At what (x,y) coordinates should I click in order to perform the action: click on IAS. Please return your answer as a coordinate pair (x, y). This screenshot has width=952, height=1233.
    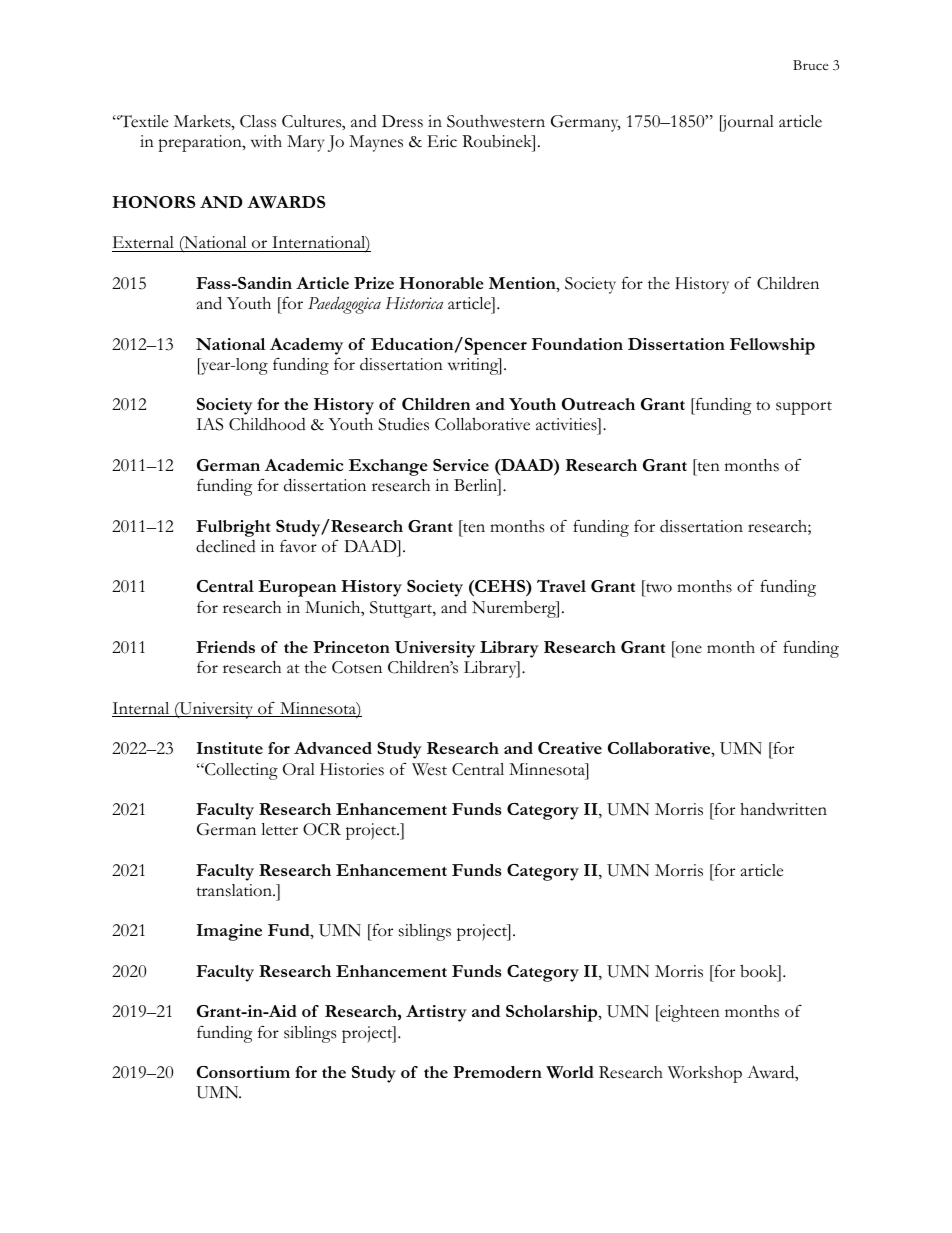
    Looking at the image, I should click on (209, 424).
